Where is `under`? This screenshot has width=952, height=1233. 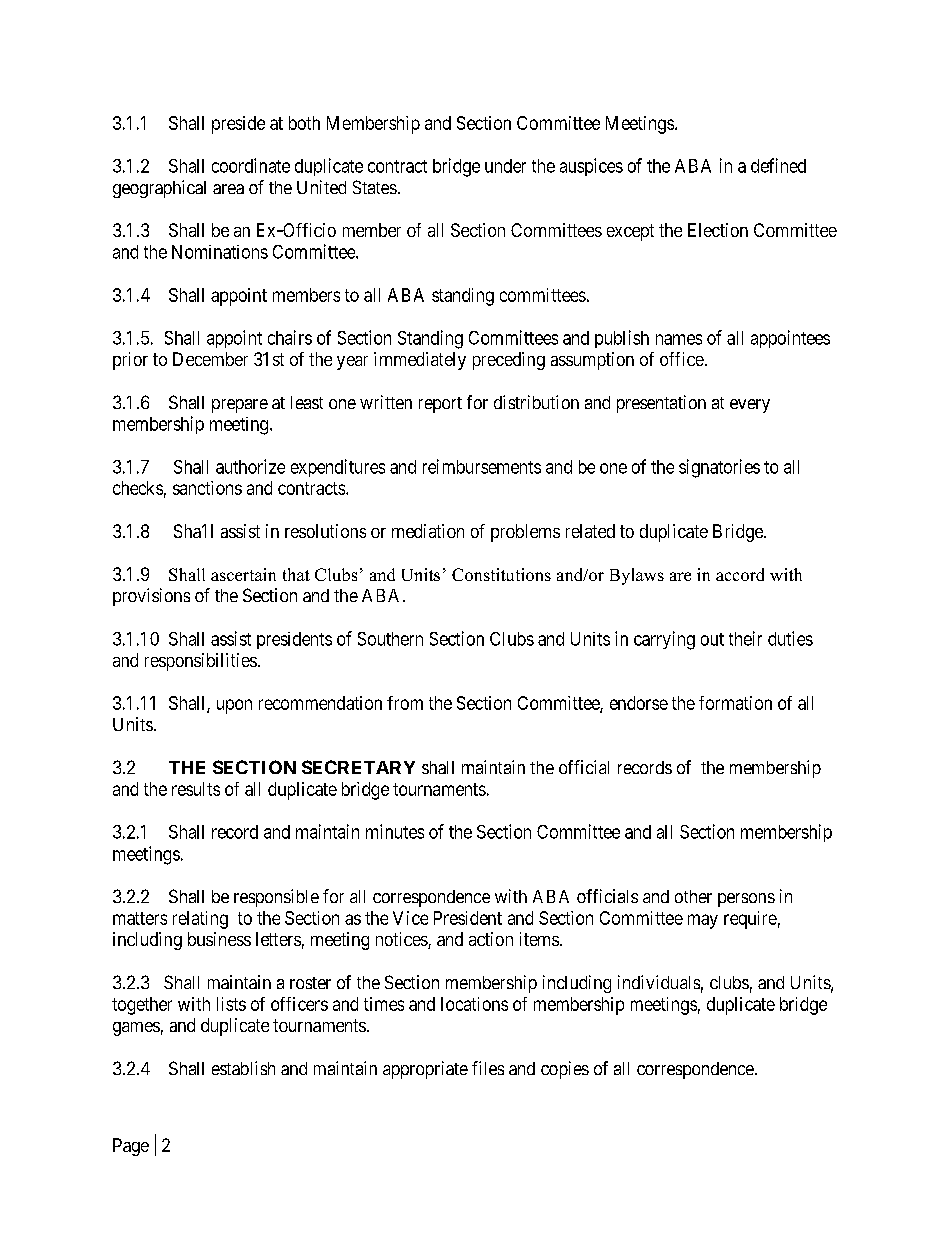 under is located at coordinates (505, 166).
